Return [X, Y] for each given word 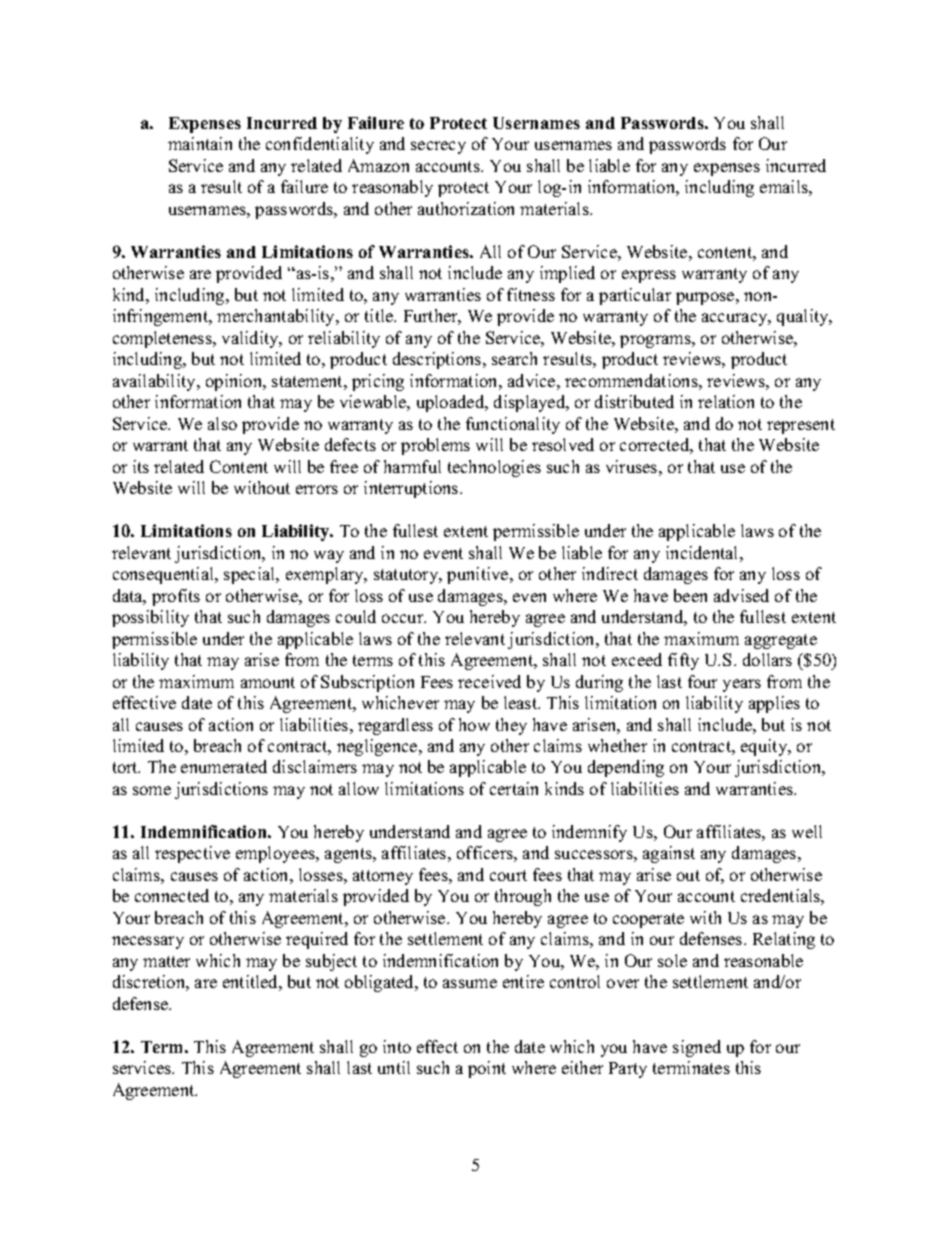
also [222, 423]
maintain [200, 143]
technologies [494, 468]
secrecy [438, 147]
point [487, 1069]
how [474, 724]
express [649, 276]
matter [166, 961]
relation [726, 401]
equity [765, 747]
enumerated [224, 766]
